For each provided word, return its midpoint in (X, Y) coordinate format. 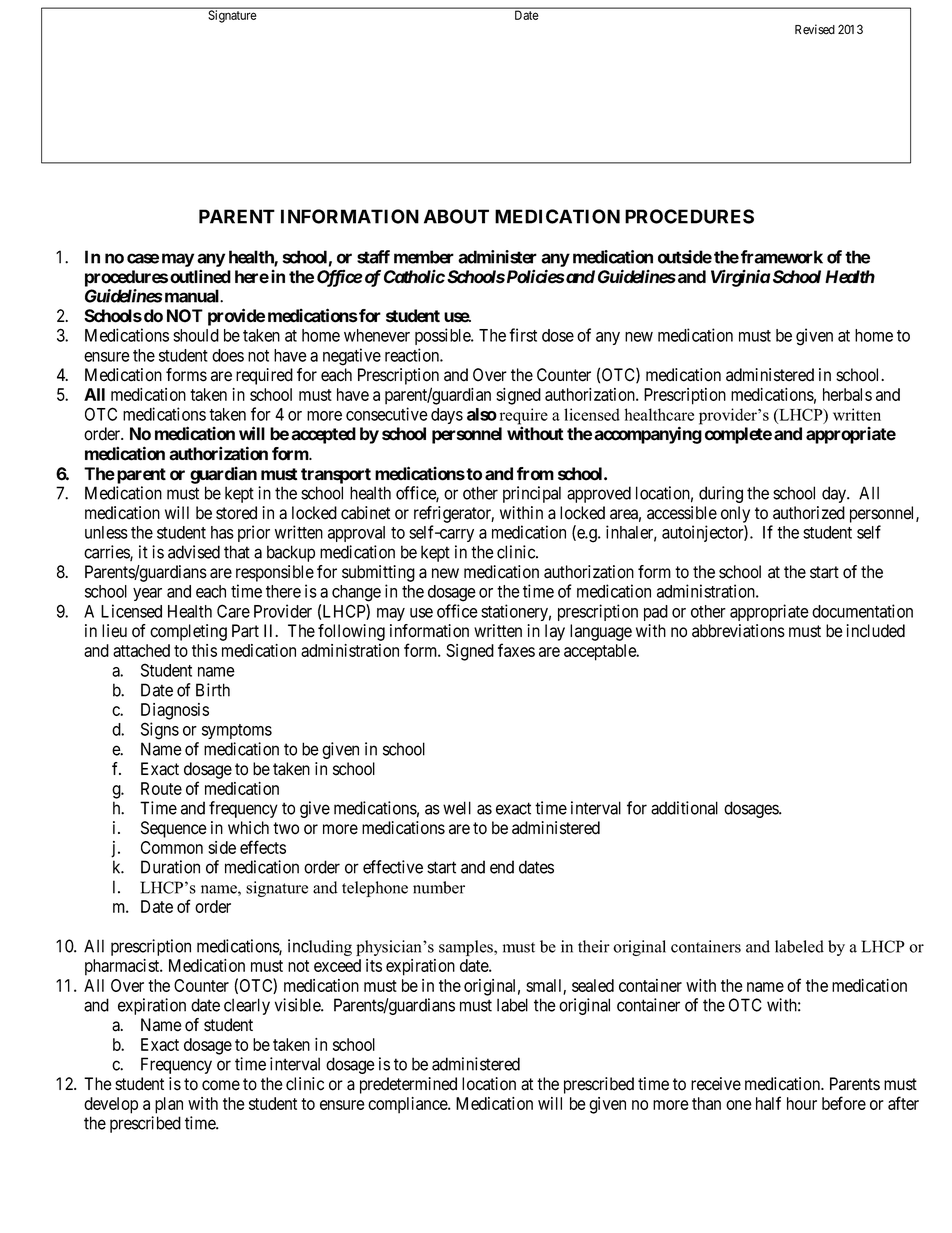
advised (194, 552)
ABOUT (456, 216)
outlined (200, 276)
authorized (809, 513)
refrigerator (454, 514)
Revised (815, 29)
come (221, 1085)
